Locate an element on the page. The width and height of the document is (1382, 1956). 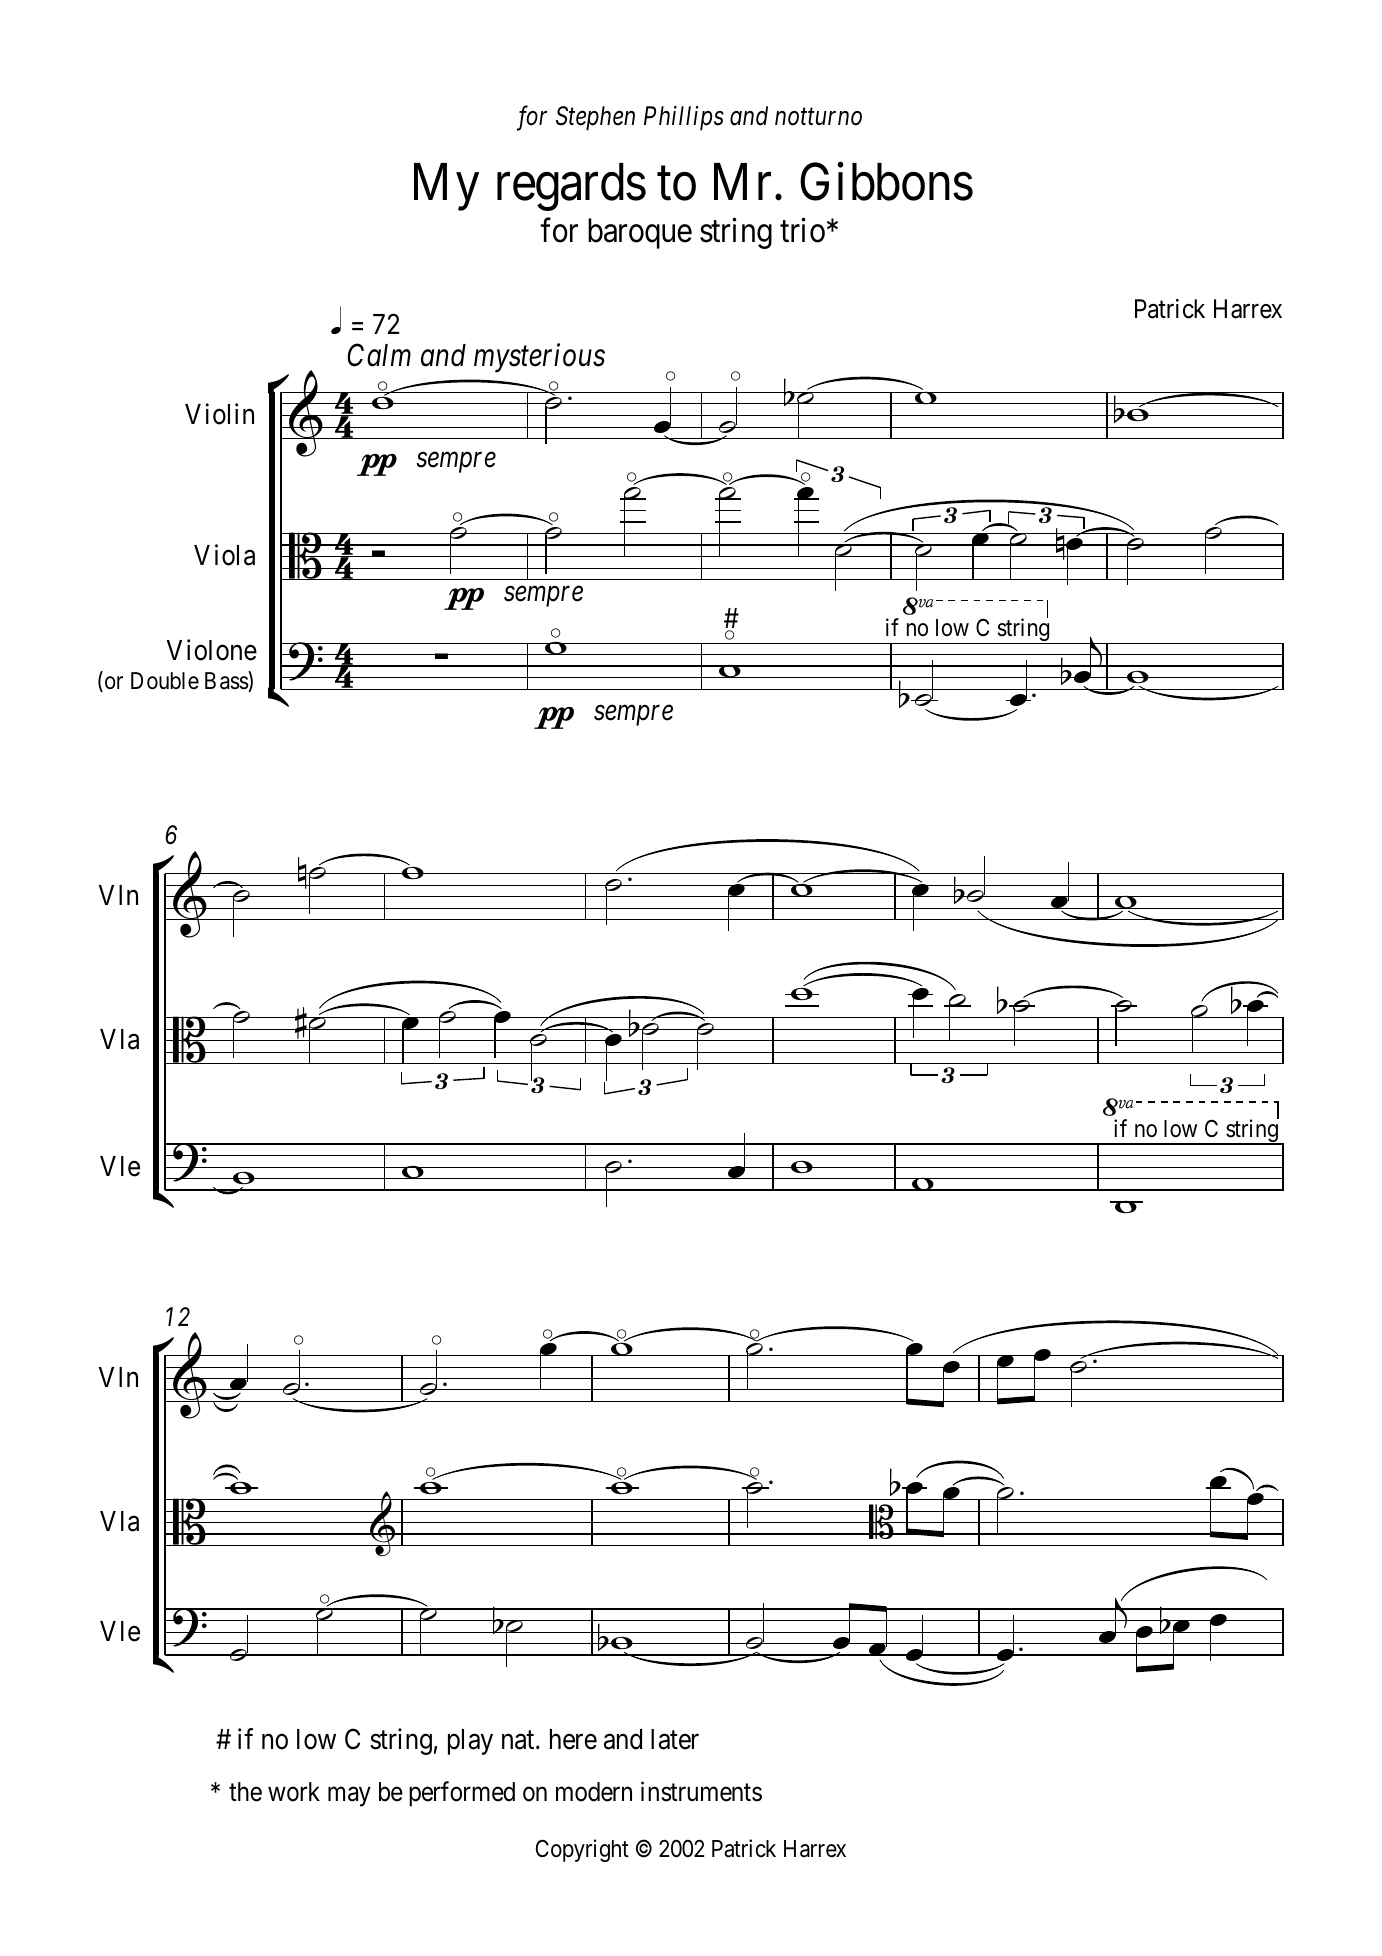
Stephen is located at coordinates (595, 118).
